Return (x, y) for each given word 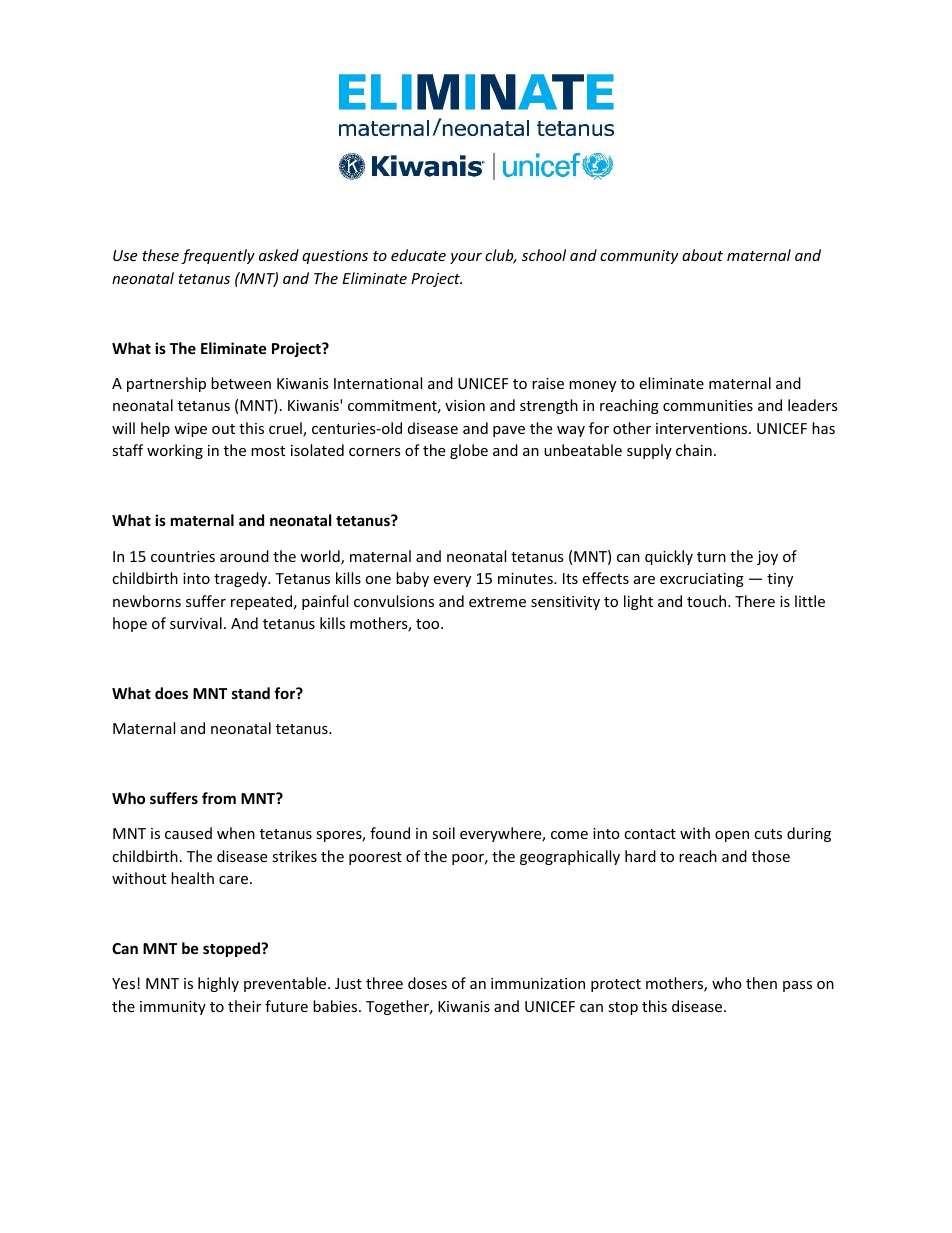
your (466, 258)
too (429, 624)
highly (218, 984)
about (702, 255)
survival (196, 623)
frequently (218, 256)
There (755, 601)
